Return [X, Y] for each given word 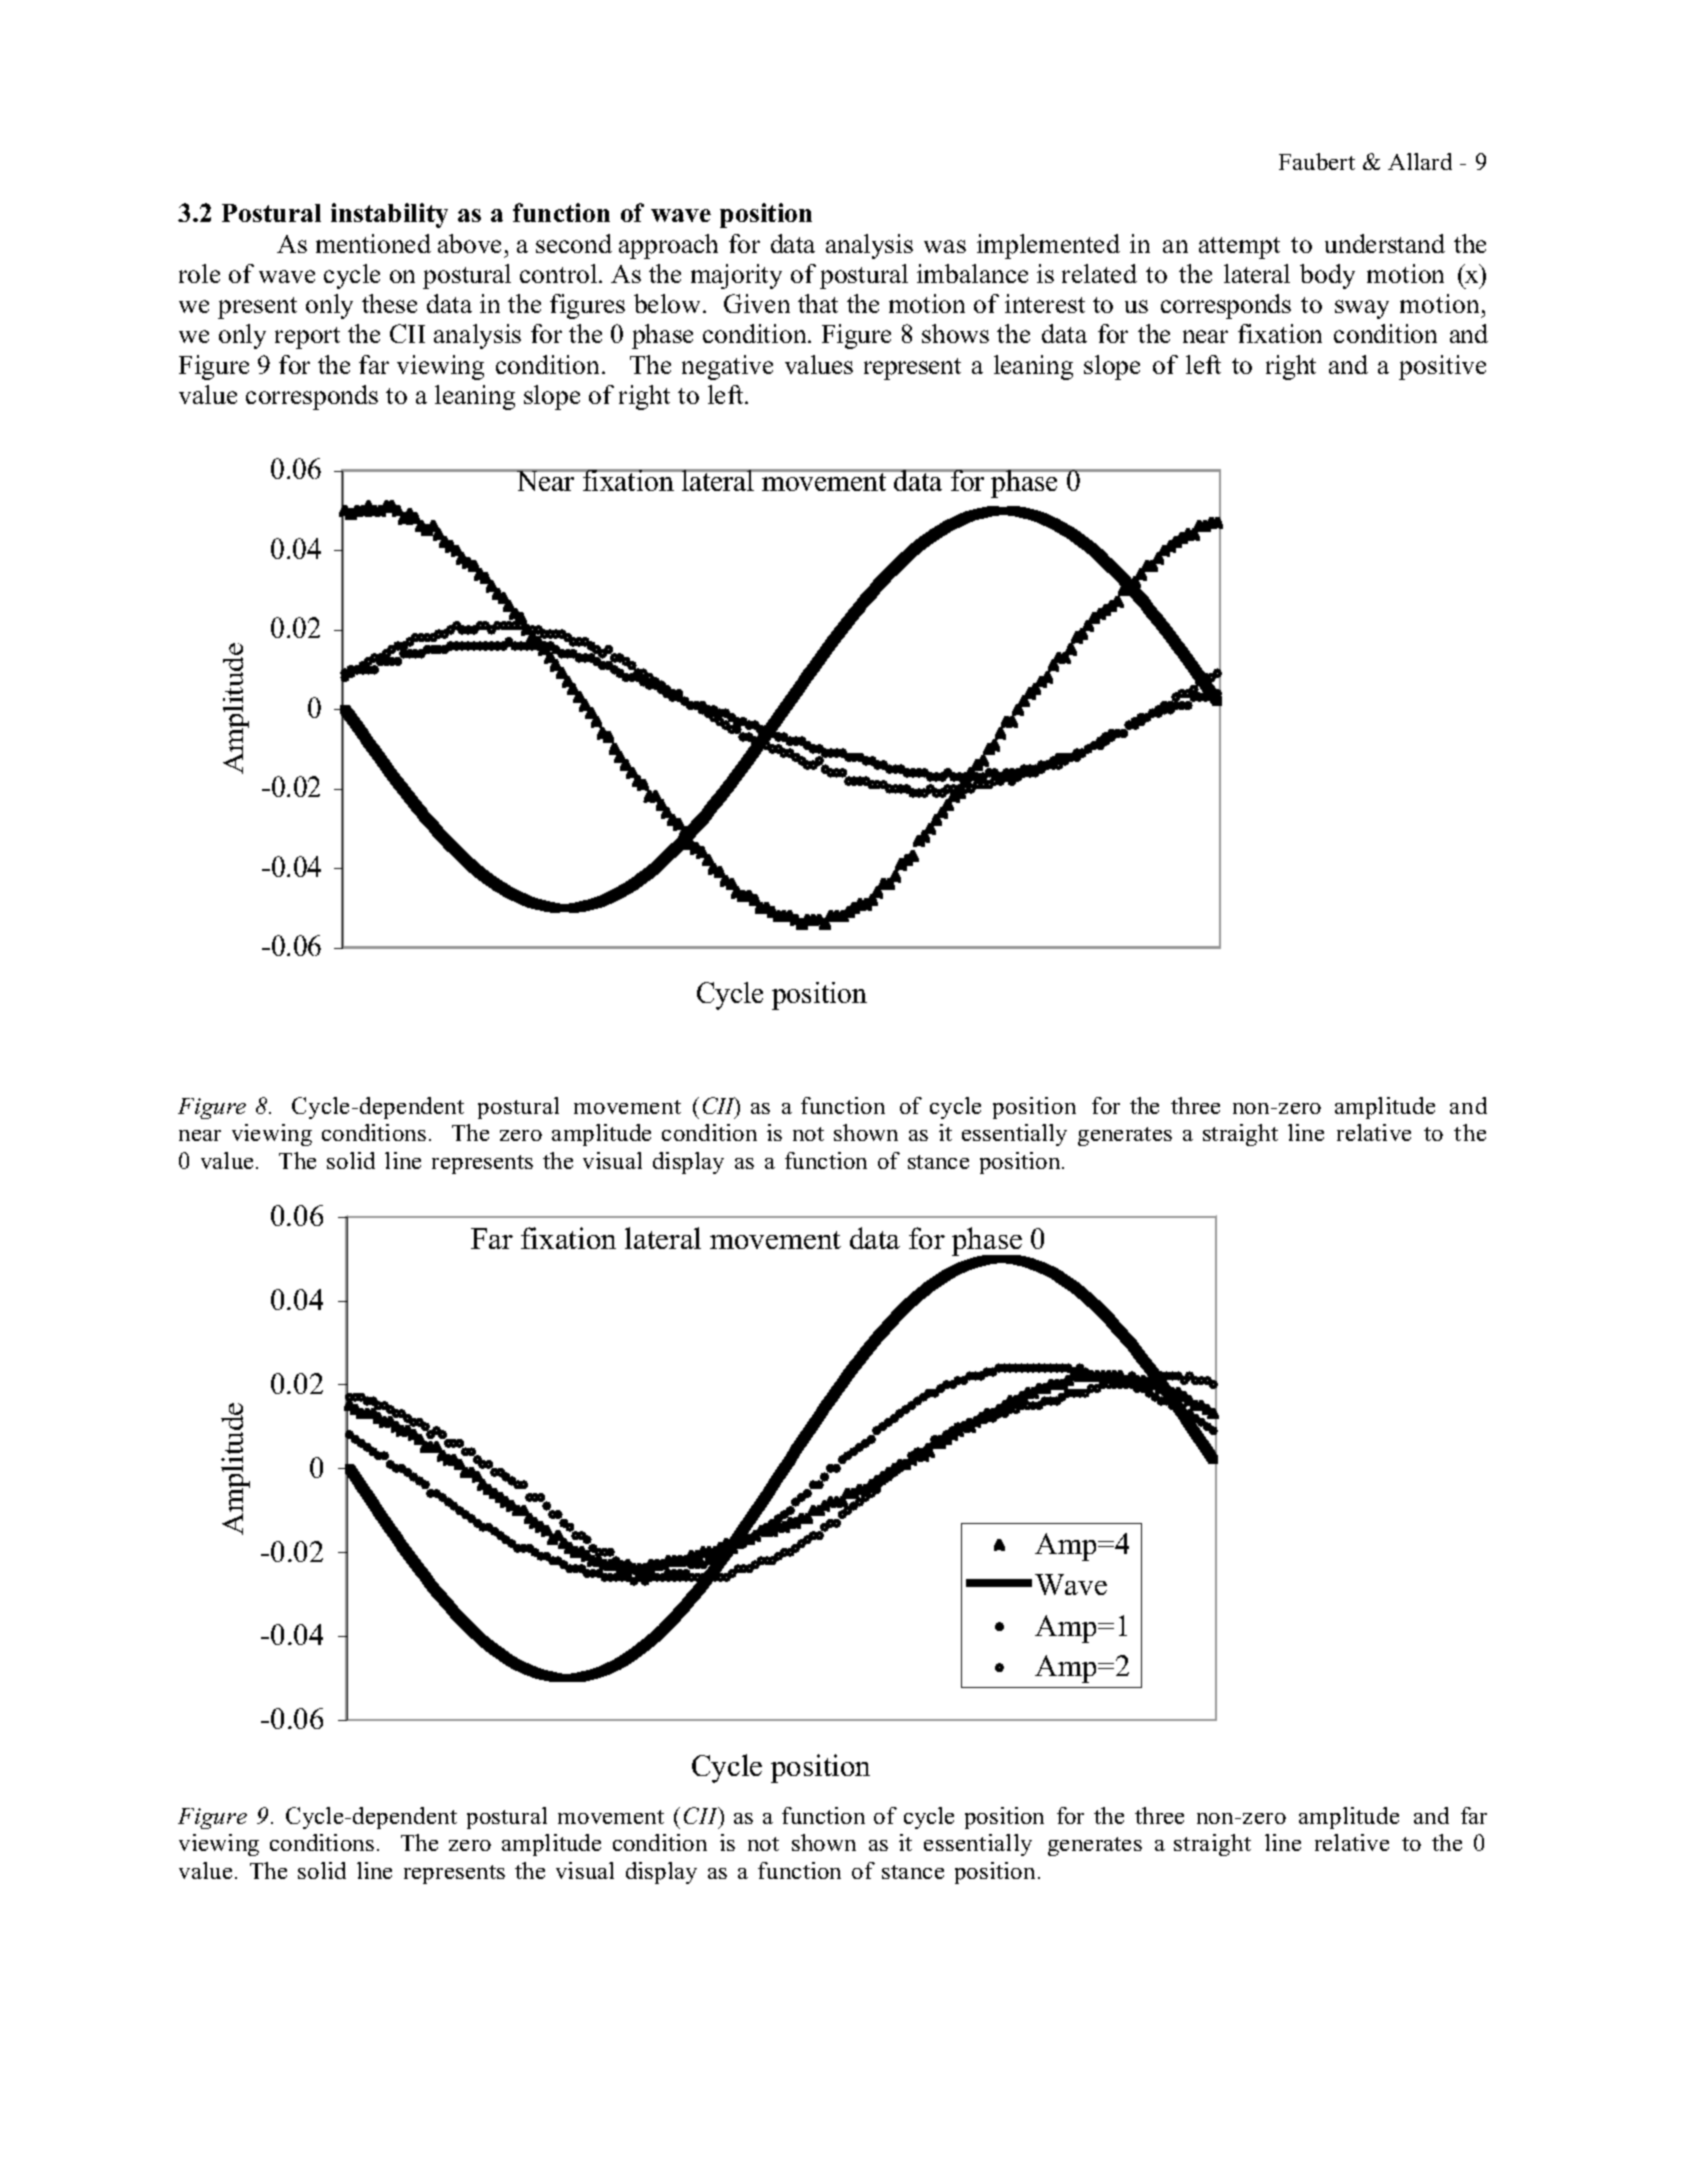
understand [1385, 243]
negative [727, 367]
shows [955, 333]
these [389, 303]
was [945, 246]
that [818, 303]
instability [389, 215]
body [1327, 276]
